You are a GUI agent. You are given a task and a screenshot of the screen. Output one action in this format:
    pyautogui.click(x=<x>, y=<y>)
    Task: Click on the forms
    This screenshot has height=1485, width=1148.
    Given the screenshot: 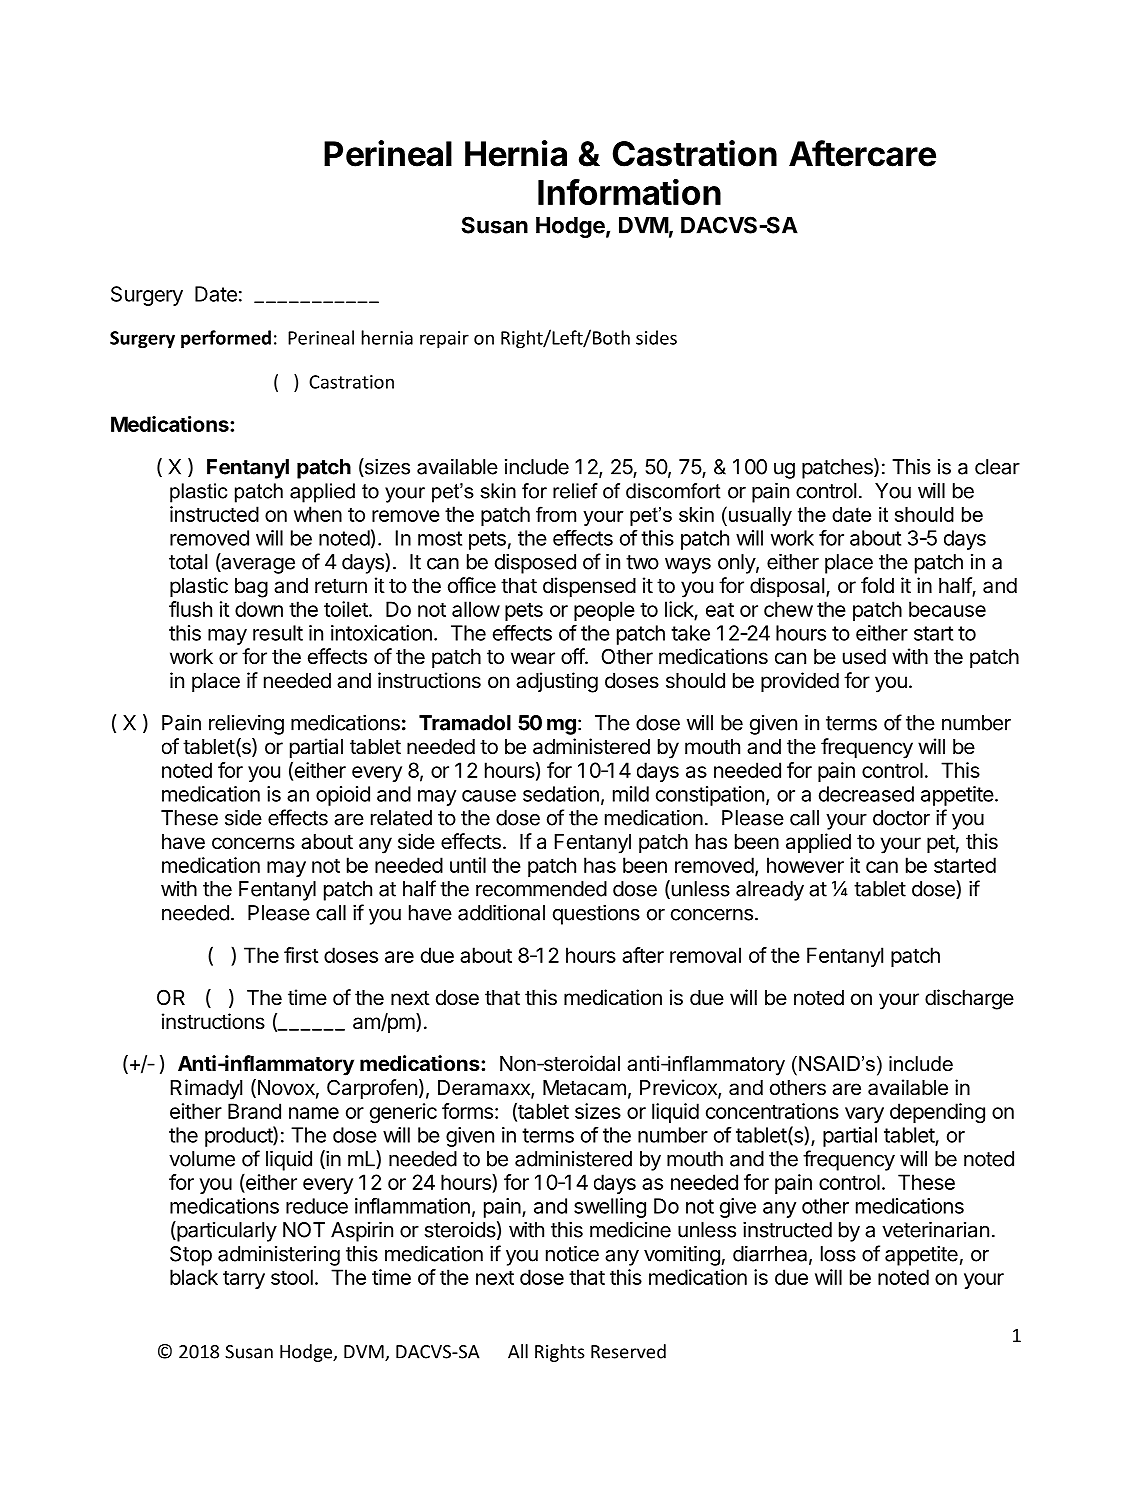 What is the action you would take?
    pyautogui.click(x=467, y=1111)
